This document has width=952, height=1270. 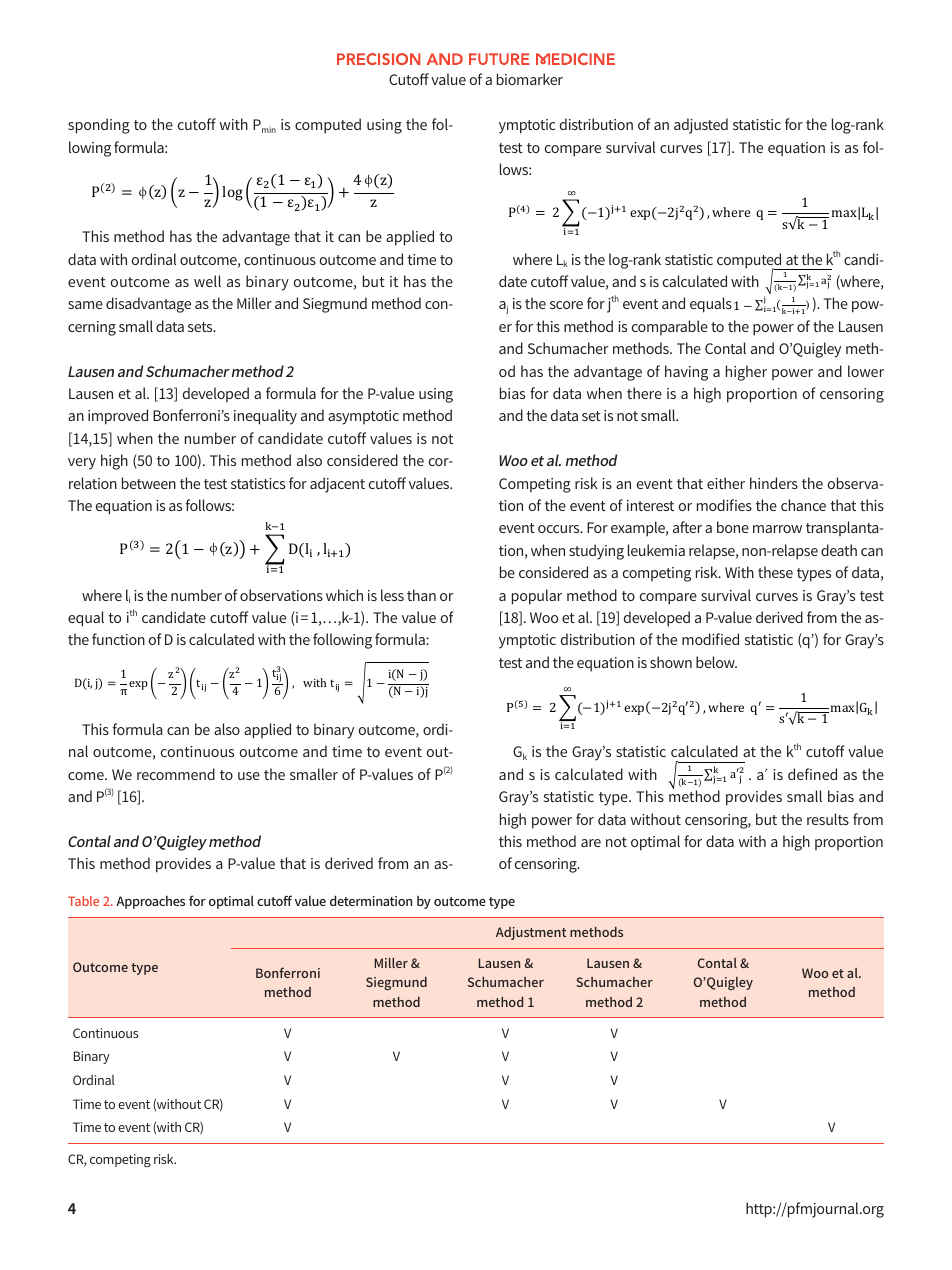 I want to click on recommend, so click(x=176, y=774).
